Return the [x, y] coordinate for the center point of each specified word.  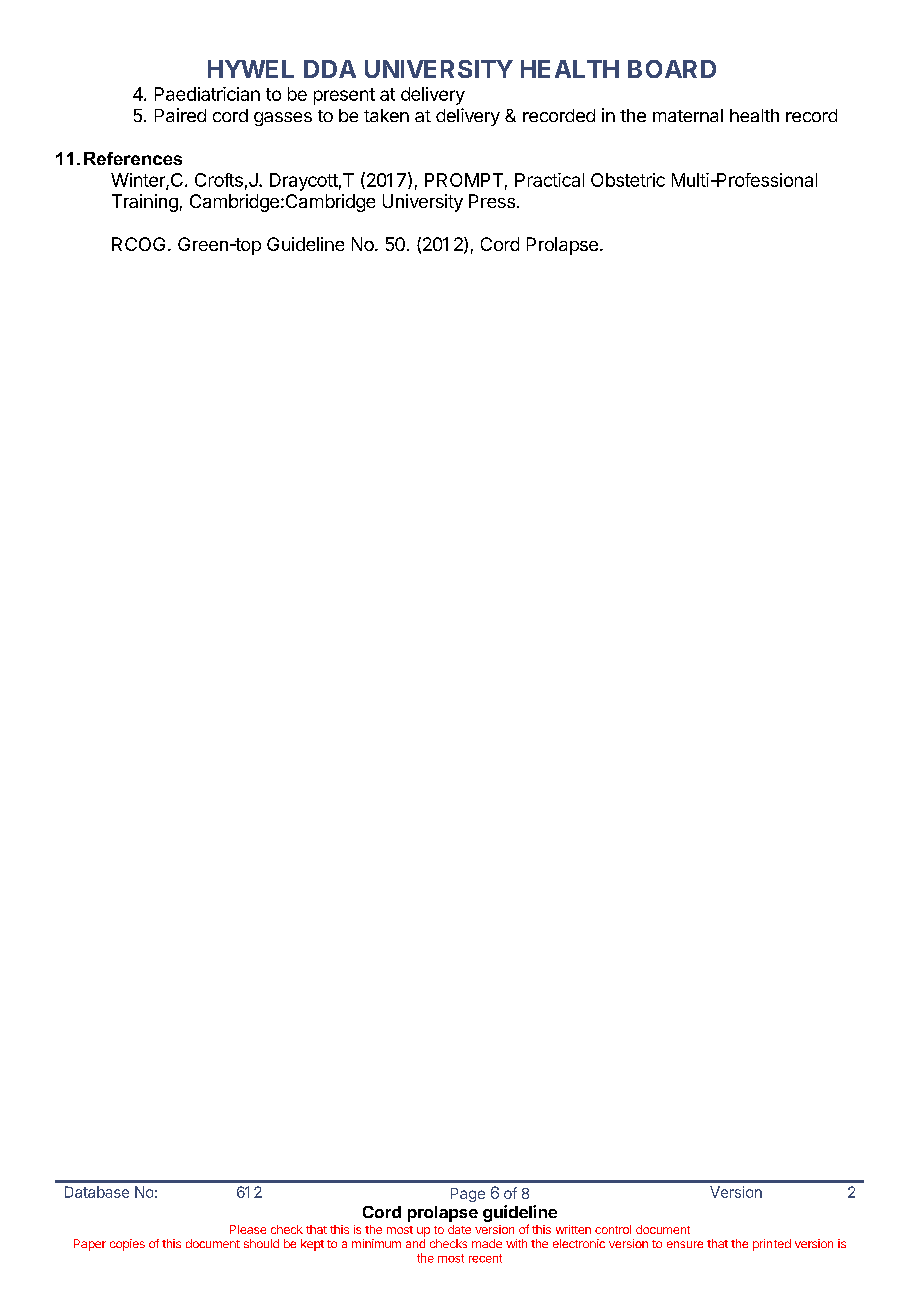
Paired [180, 115]
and [415, 1243]
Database [97, 1192]
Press [492, 201]
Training [145, 203]
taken [386, 115]
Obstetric [628, 180]
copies [127, 1245]
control [613, 1229]
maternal [688, 115]
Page [468, 1195]
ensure [685, 1244]
